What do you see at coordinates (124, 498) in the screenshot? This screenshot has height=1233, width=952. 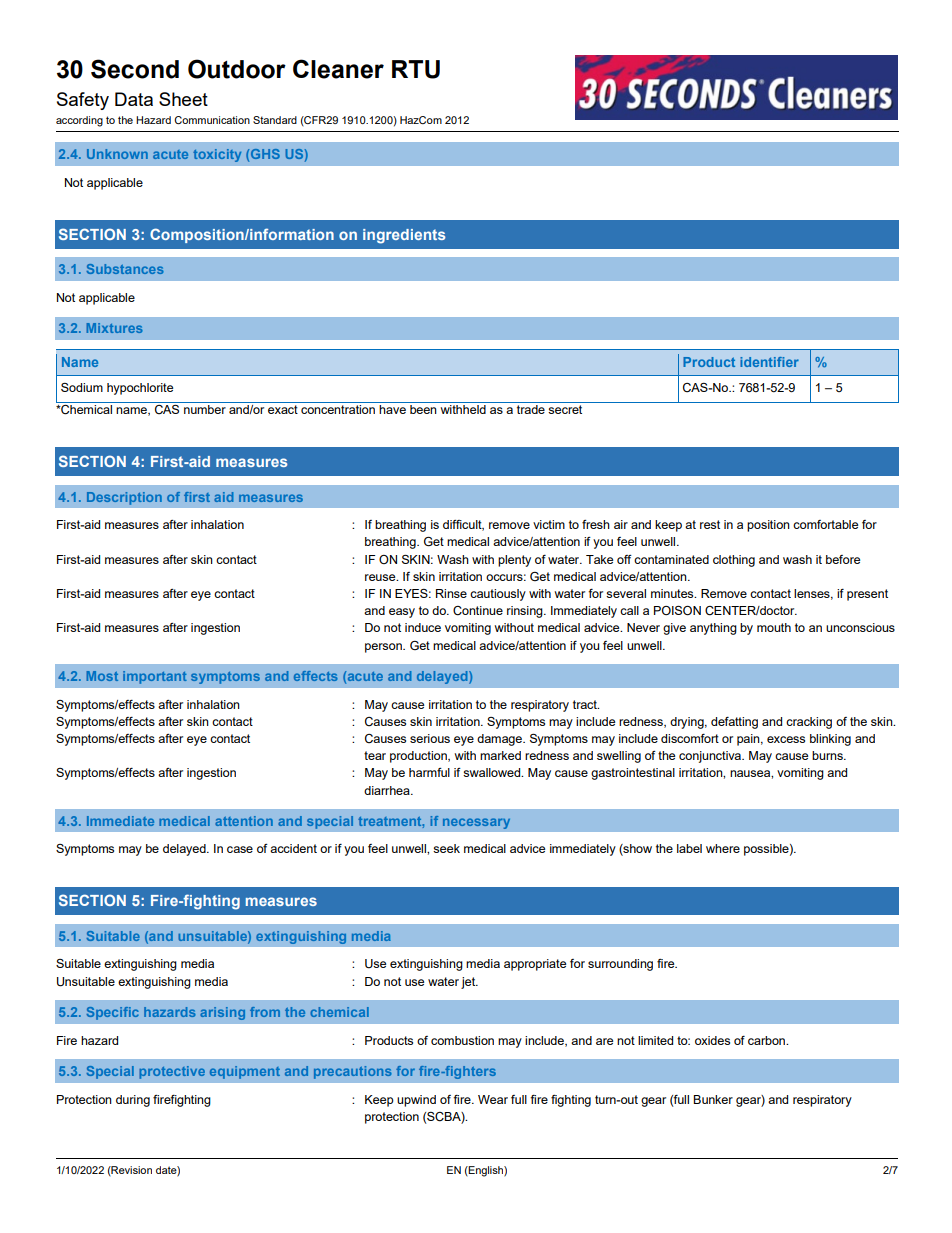 I see `Description` at bounding box center [124, 498].
